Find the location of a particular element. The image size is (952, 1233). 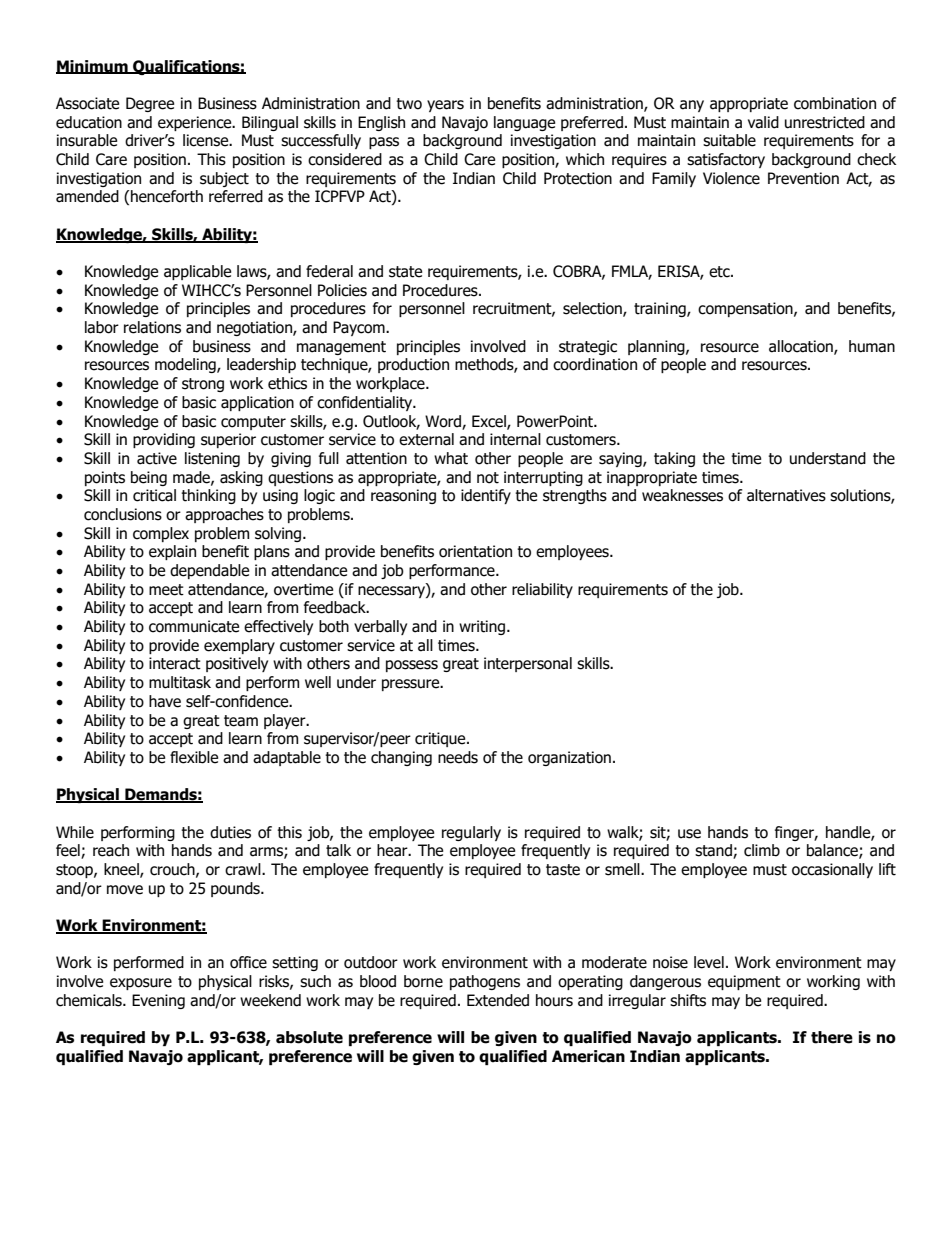

combination is located at coordinates (835, 103).
